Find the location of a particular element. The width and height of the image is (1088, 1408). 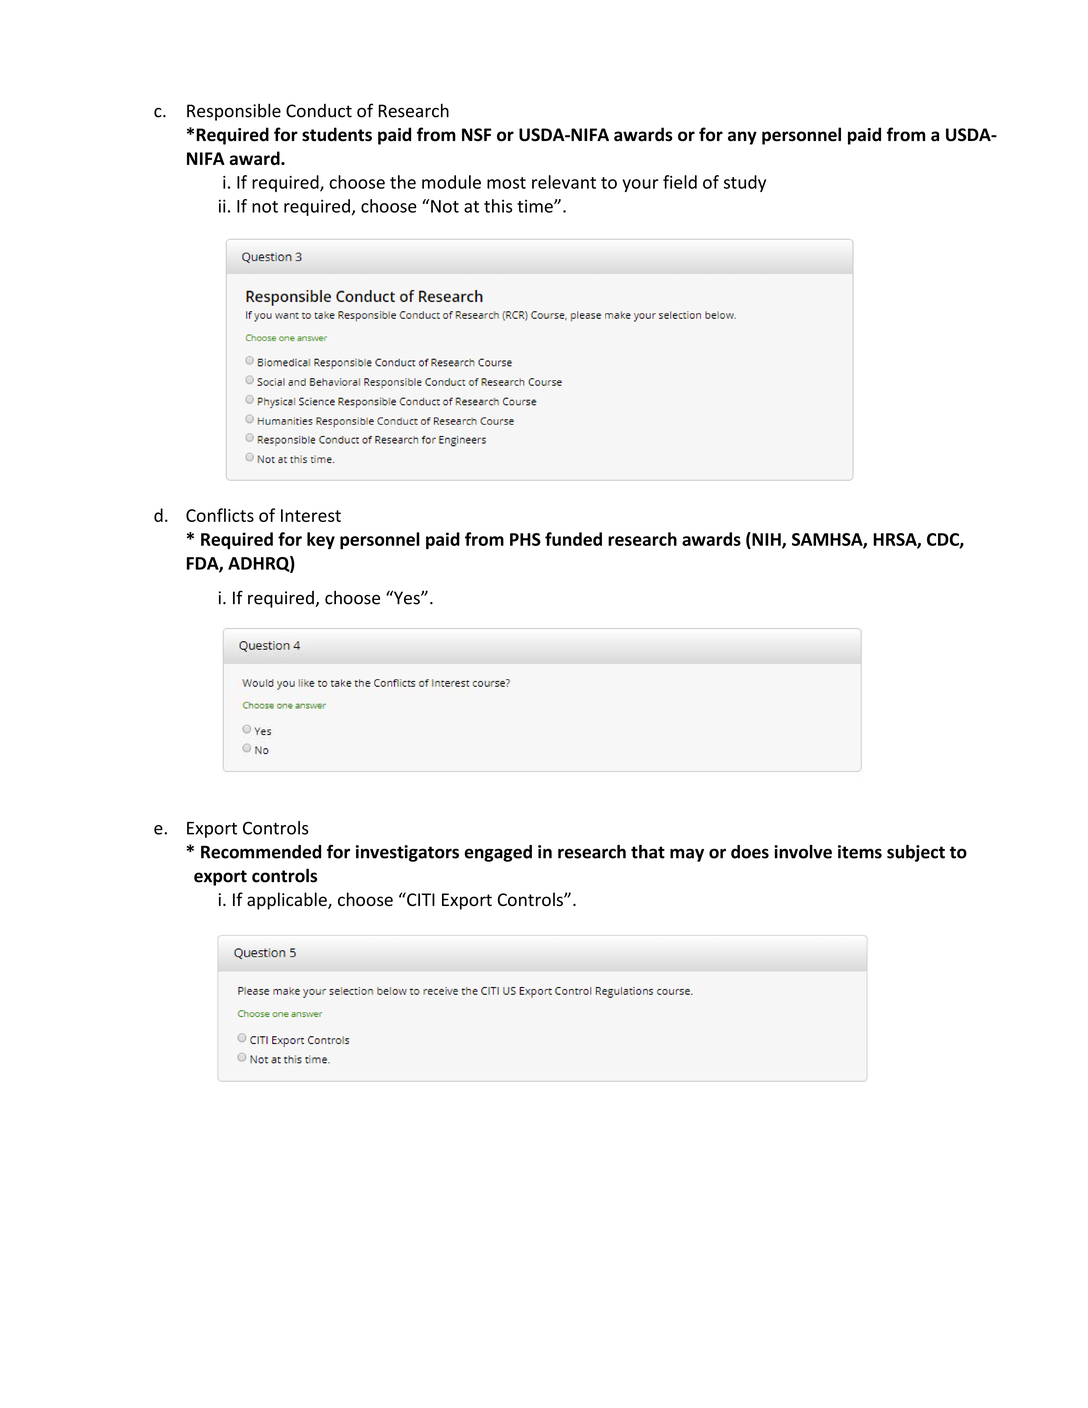

NIH is located at coordinates (766, 540).
